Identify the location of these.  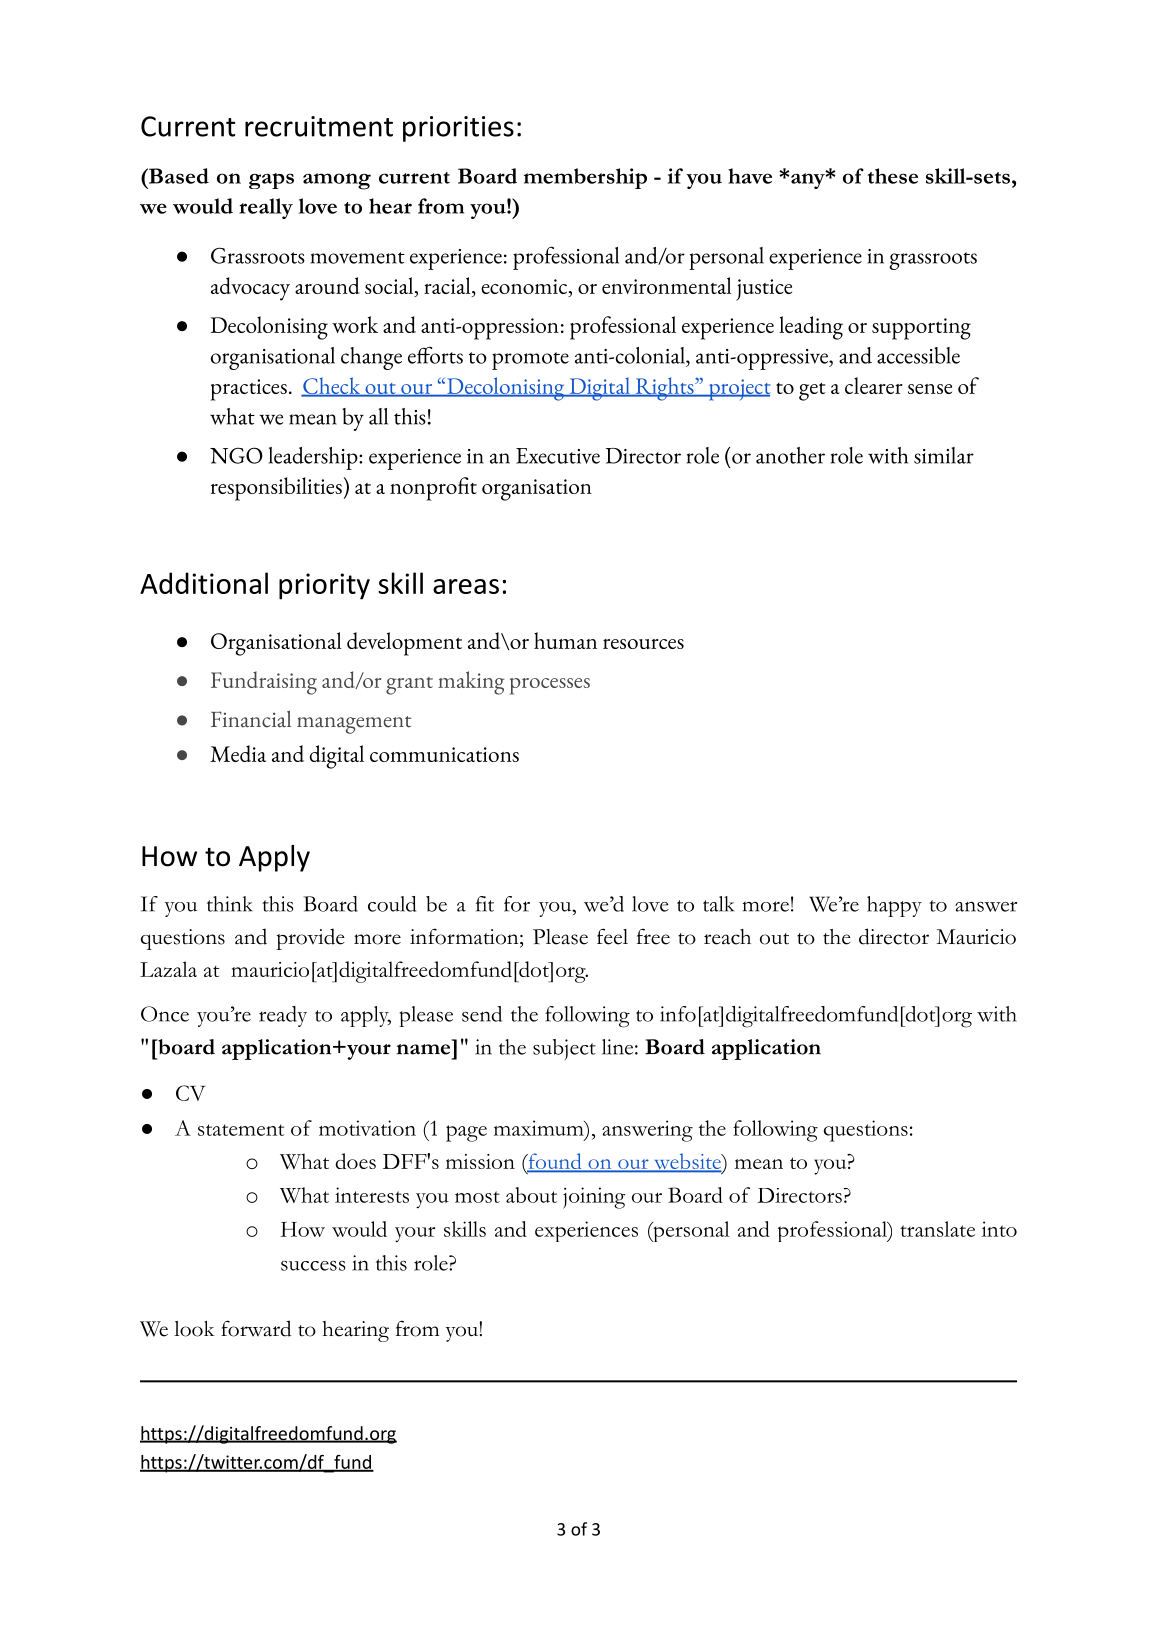
(893, 176).
